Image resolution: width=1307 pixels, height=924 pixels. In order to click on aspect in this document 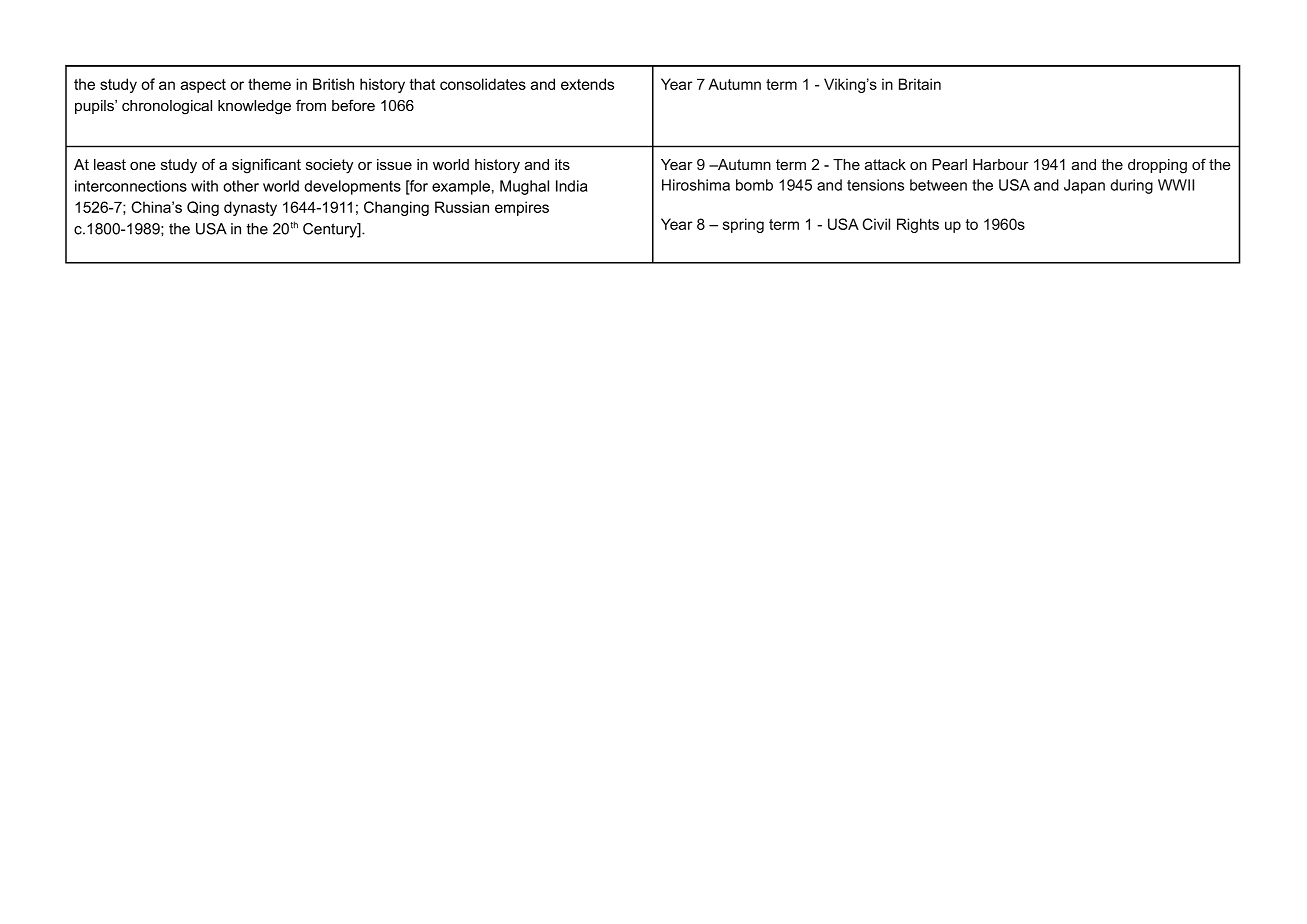, I will do `click(203, 86)`.
